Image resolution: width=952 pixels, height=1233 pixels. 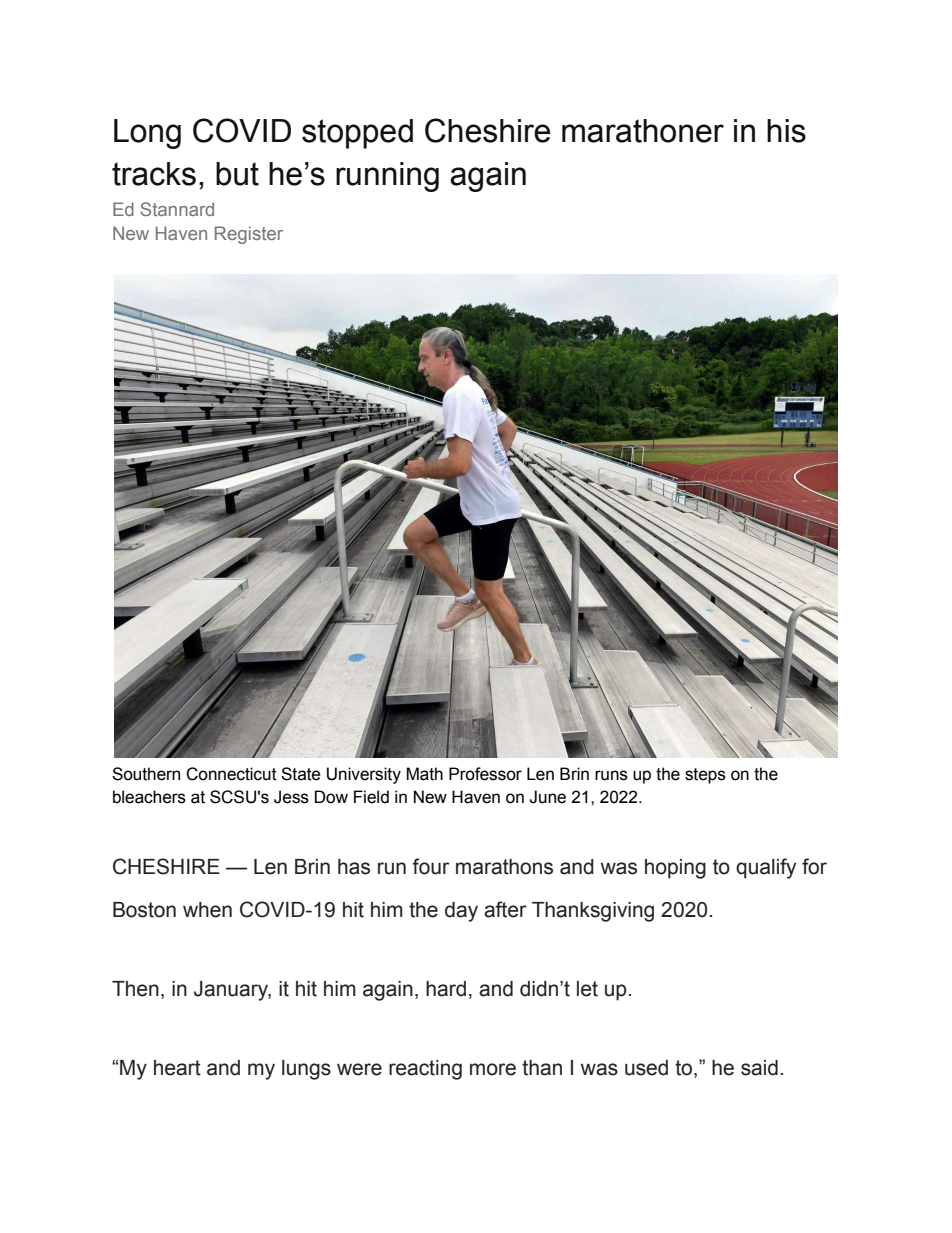 What do you see at coordinates (231, 774) in the screenshot?
I see `Connecticut` at bounding box center [231, 774].
